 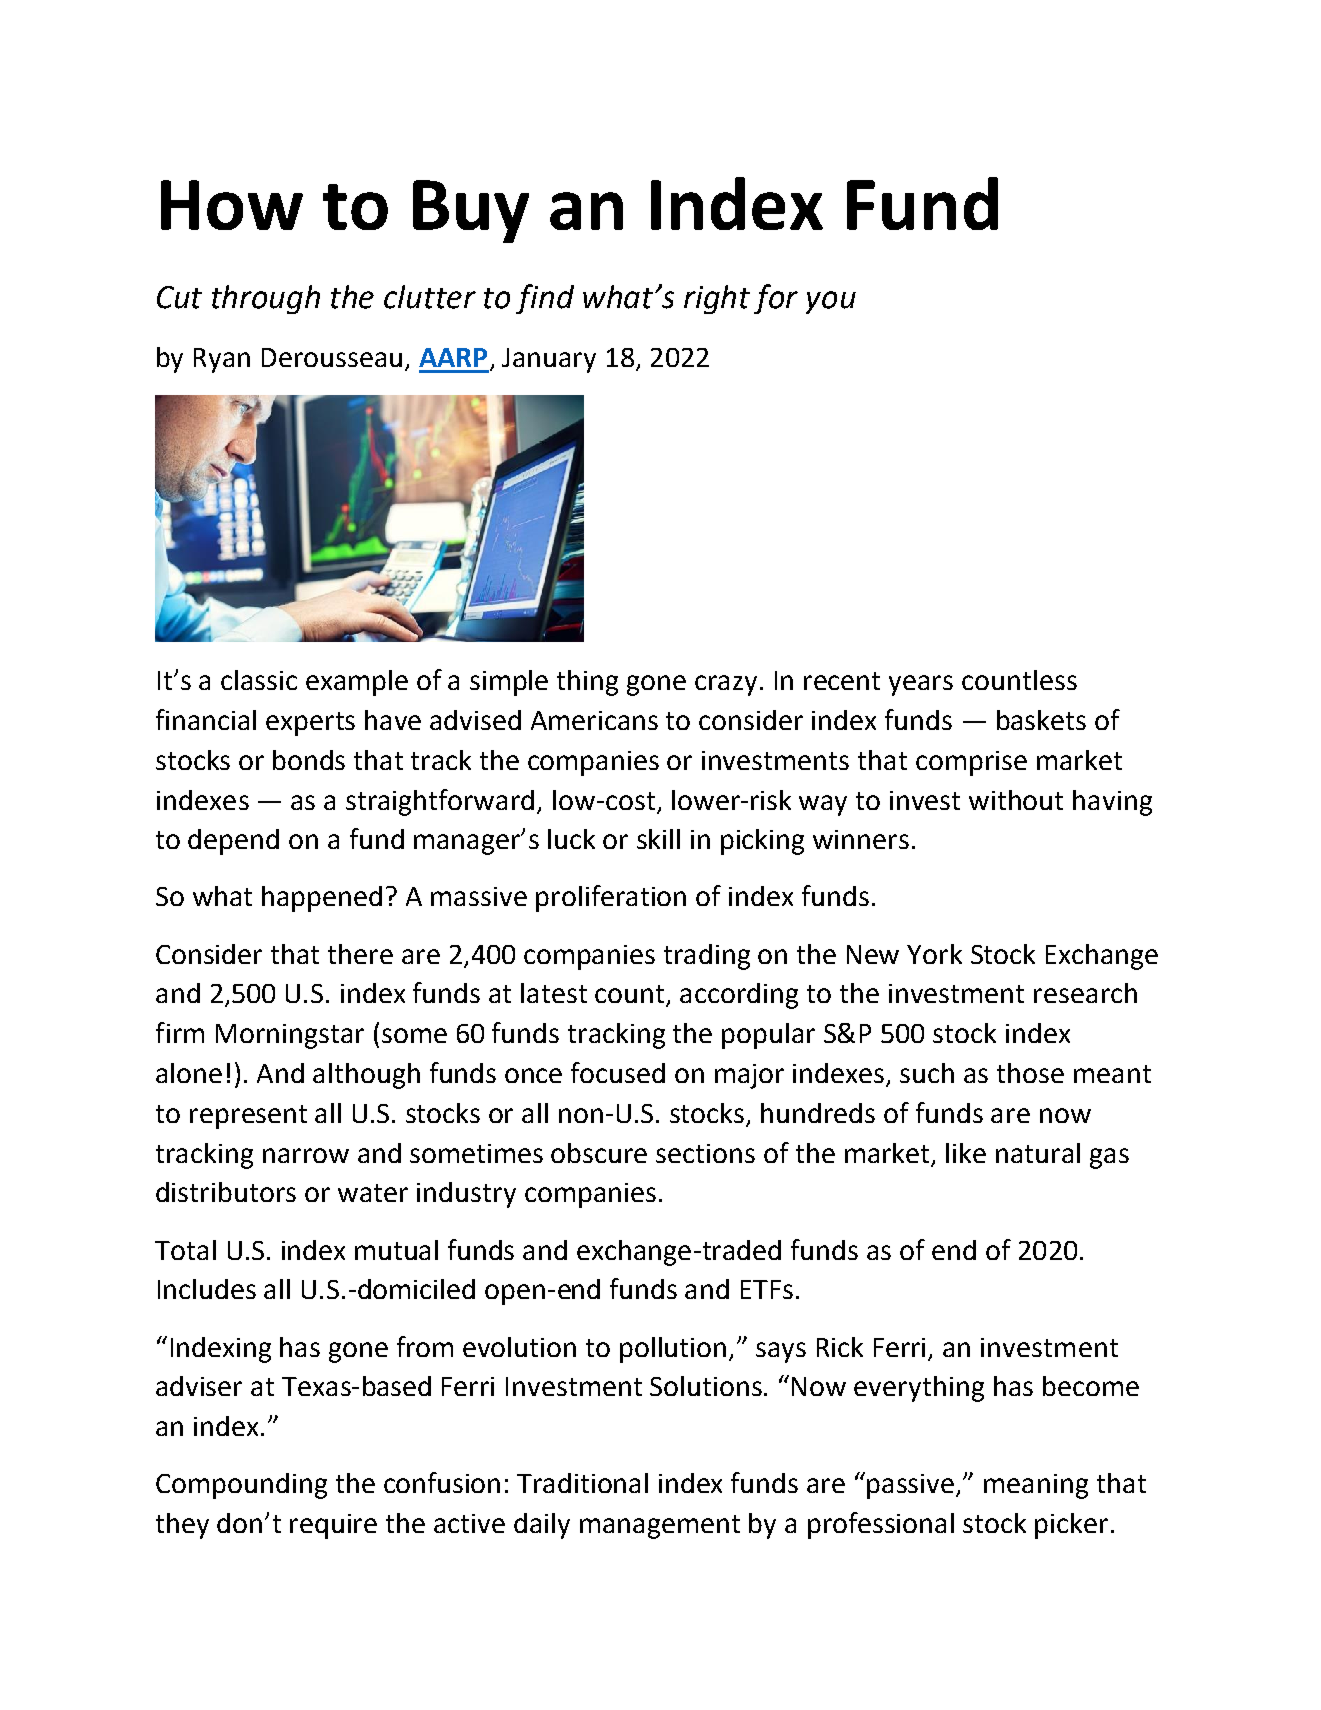 I want to click on without, so click(x=1016, y=800).
